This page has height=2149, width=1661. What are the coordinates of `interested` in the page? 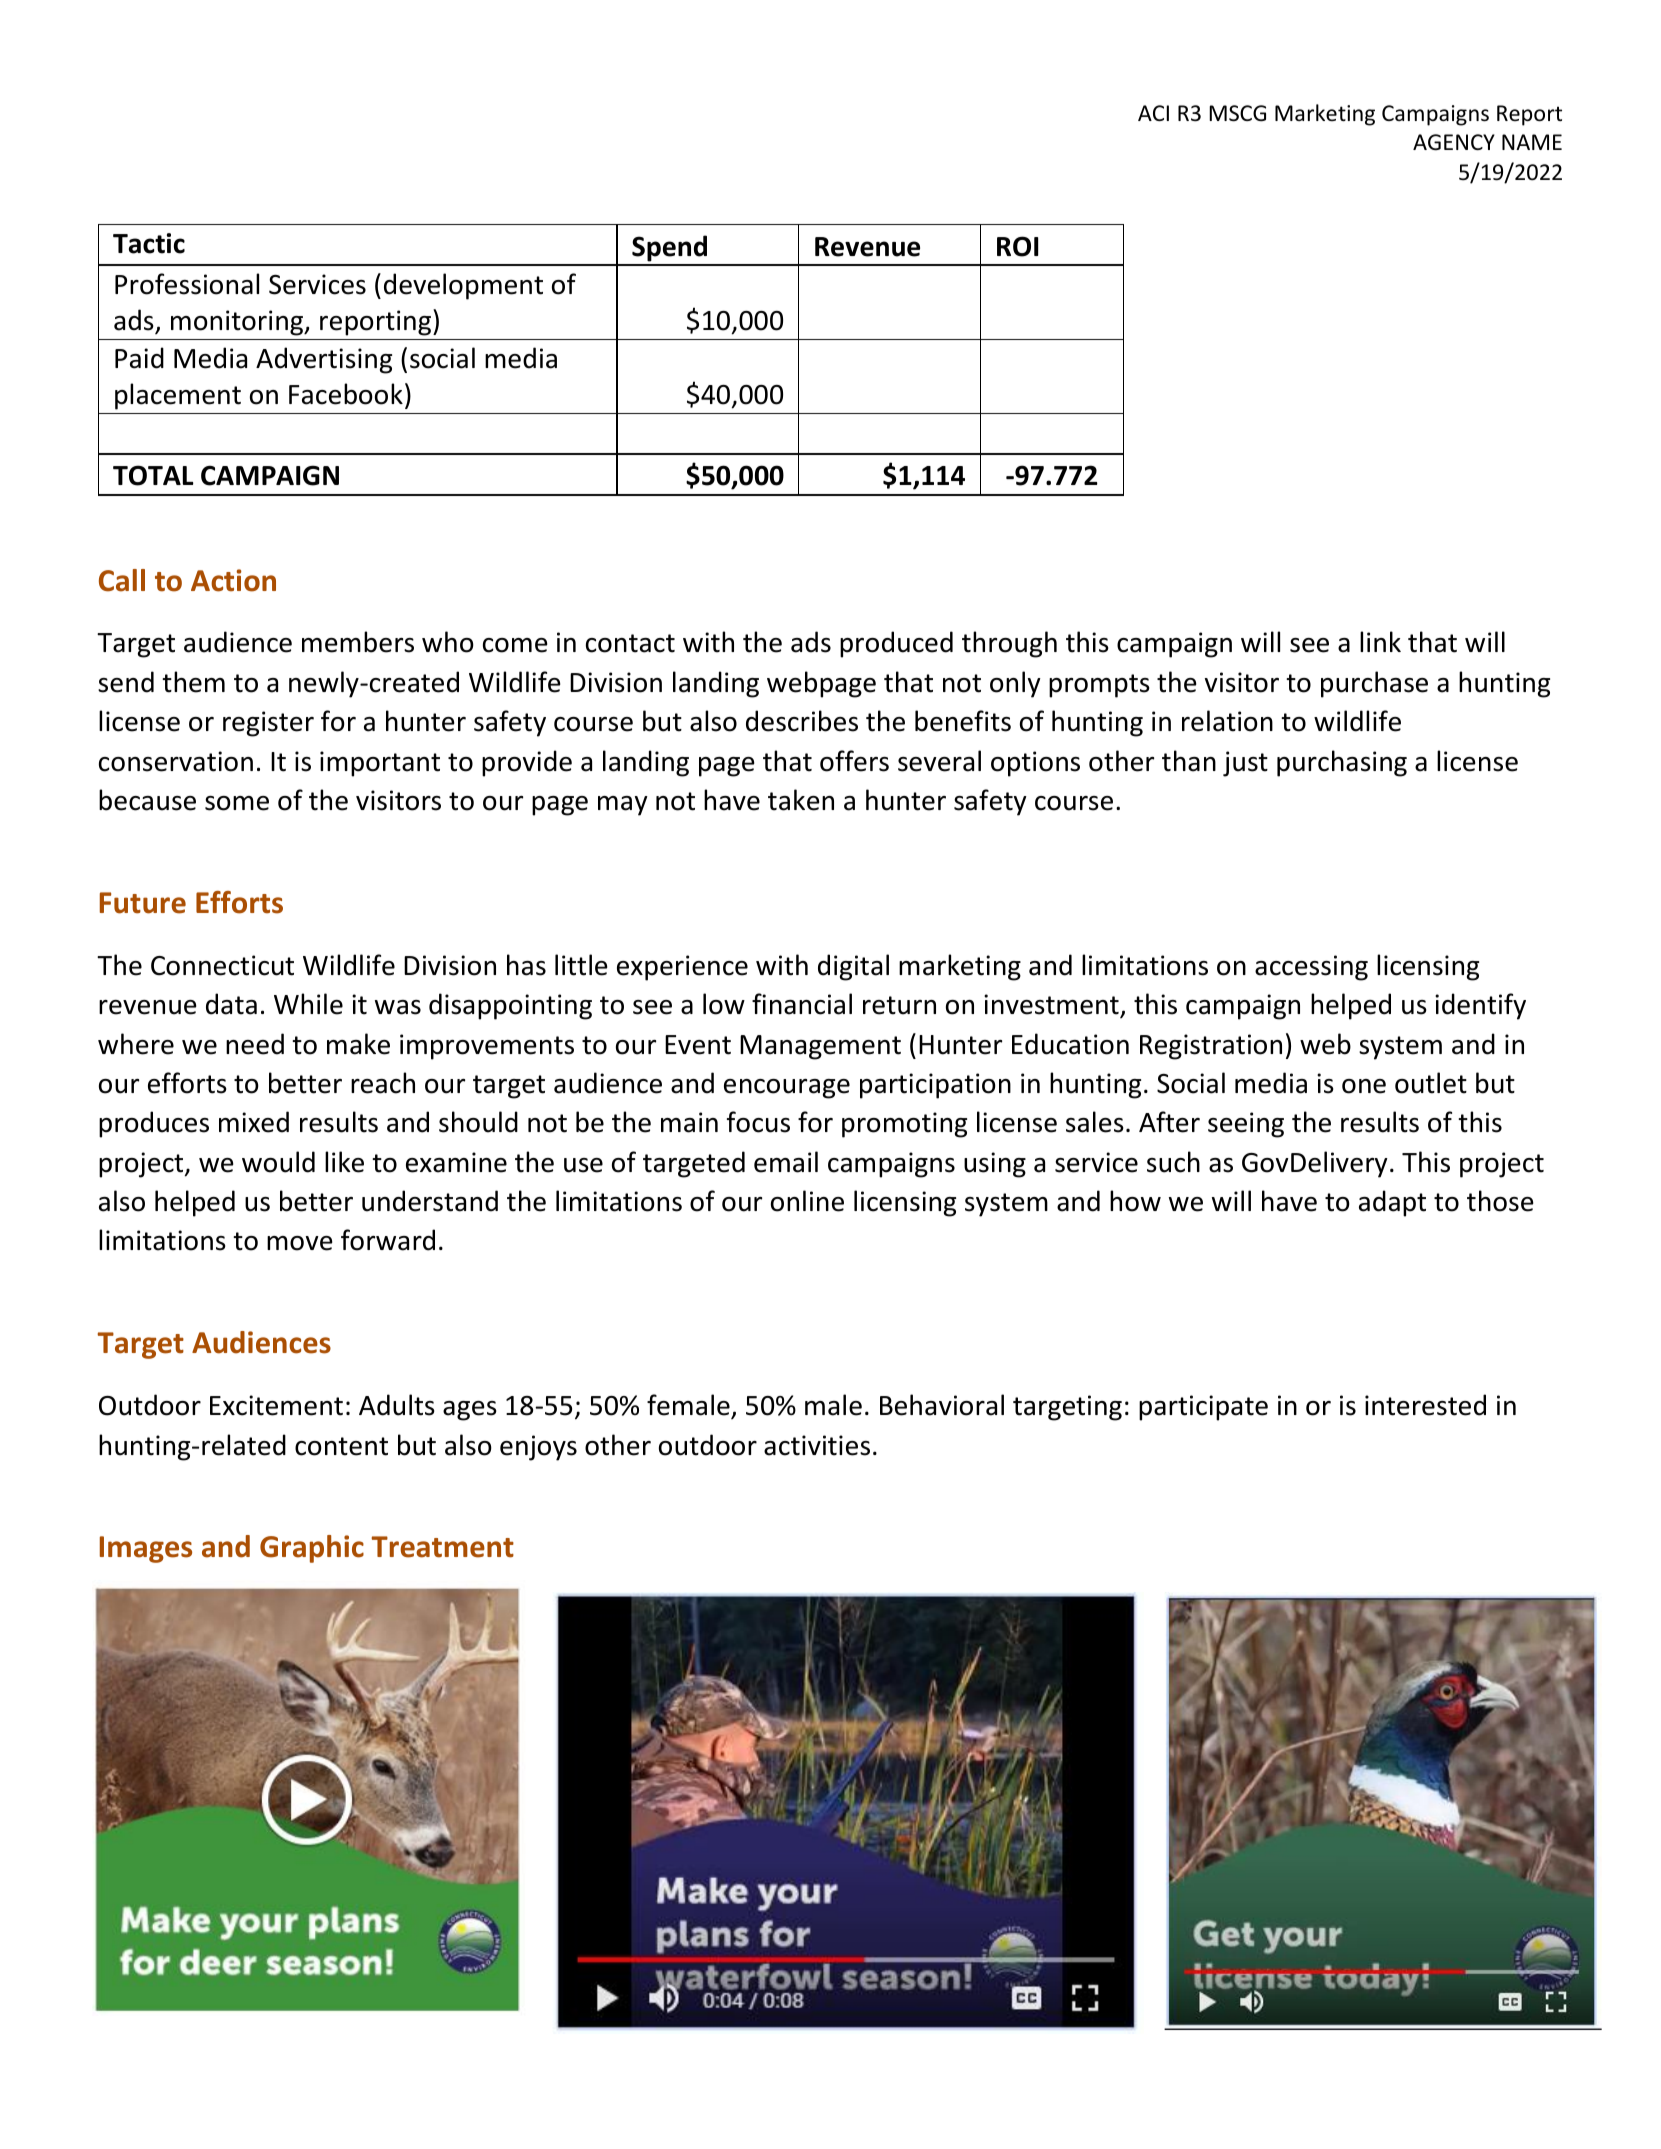 It's located at (1425, 1405).
